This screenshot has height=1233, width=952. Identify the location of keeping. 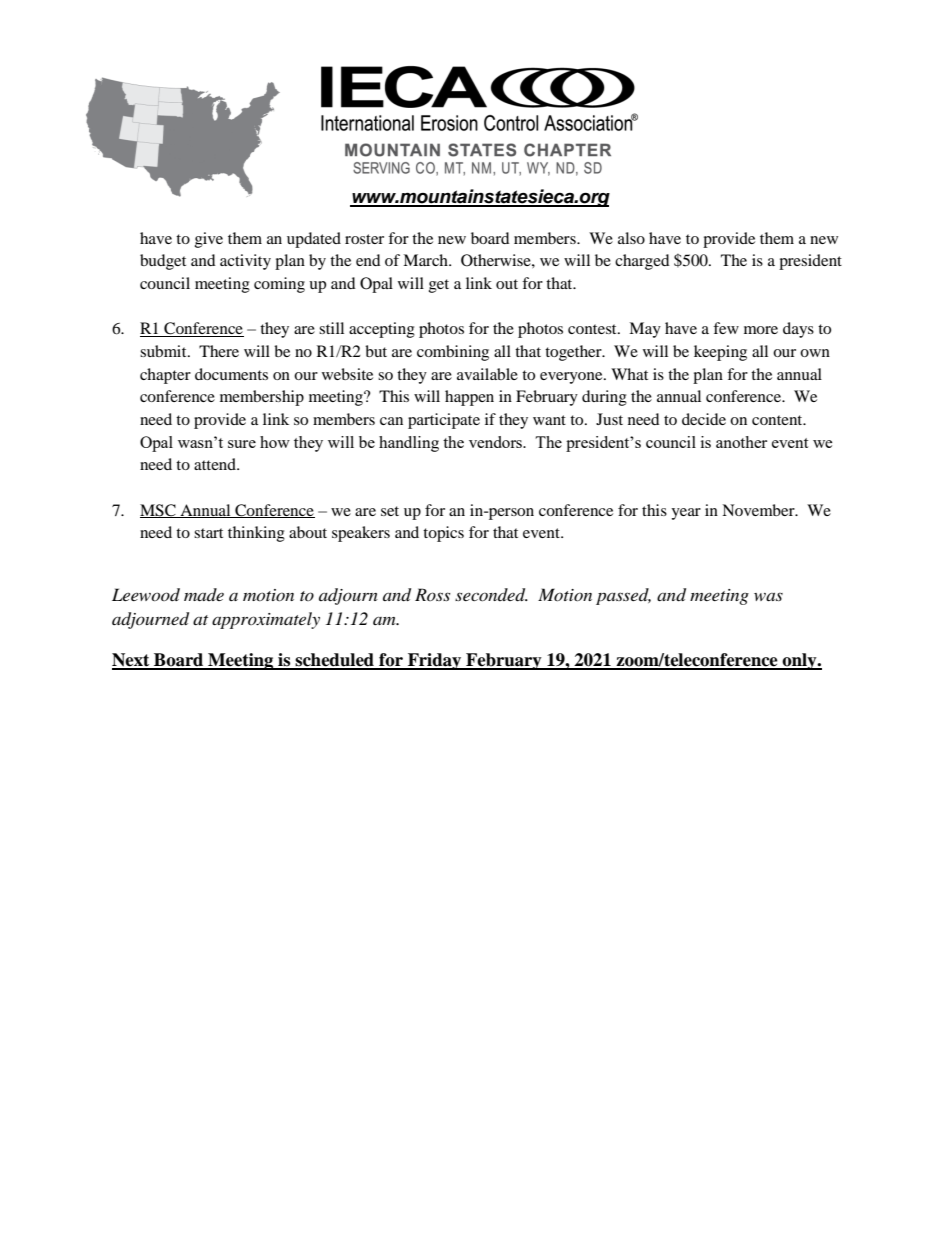
(720, 353).
